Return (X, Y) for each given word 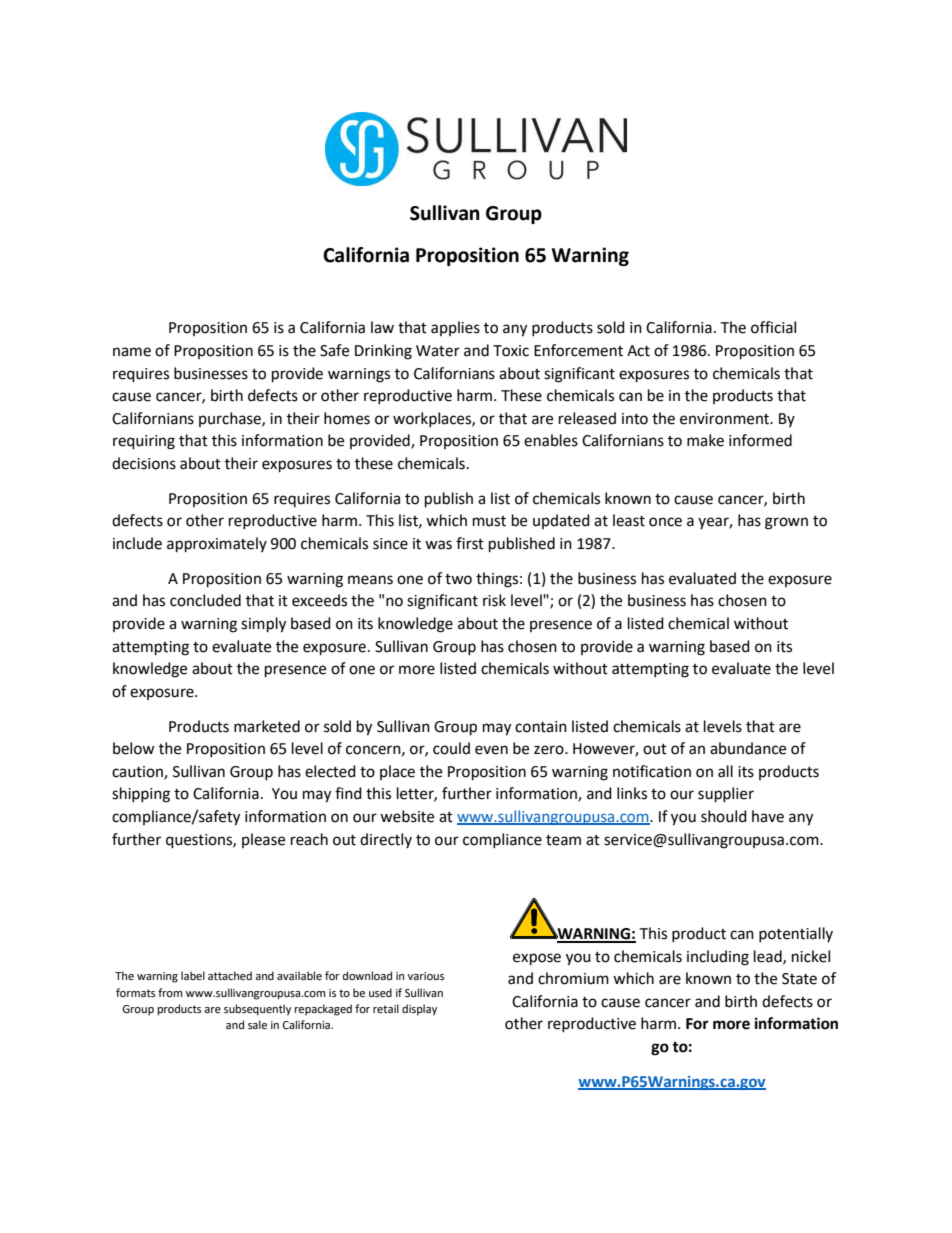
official (773, 327)
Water (438, 351)
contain (541, 727)
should (724, 816)
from (170, 993)
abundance (748, 748)
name (132, 352)
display (419, 1010)
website (407, 816)
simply (263, 625)
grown (786, 523)
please (263, 840)
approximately (217, 545)
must (489, 521)
